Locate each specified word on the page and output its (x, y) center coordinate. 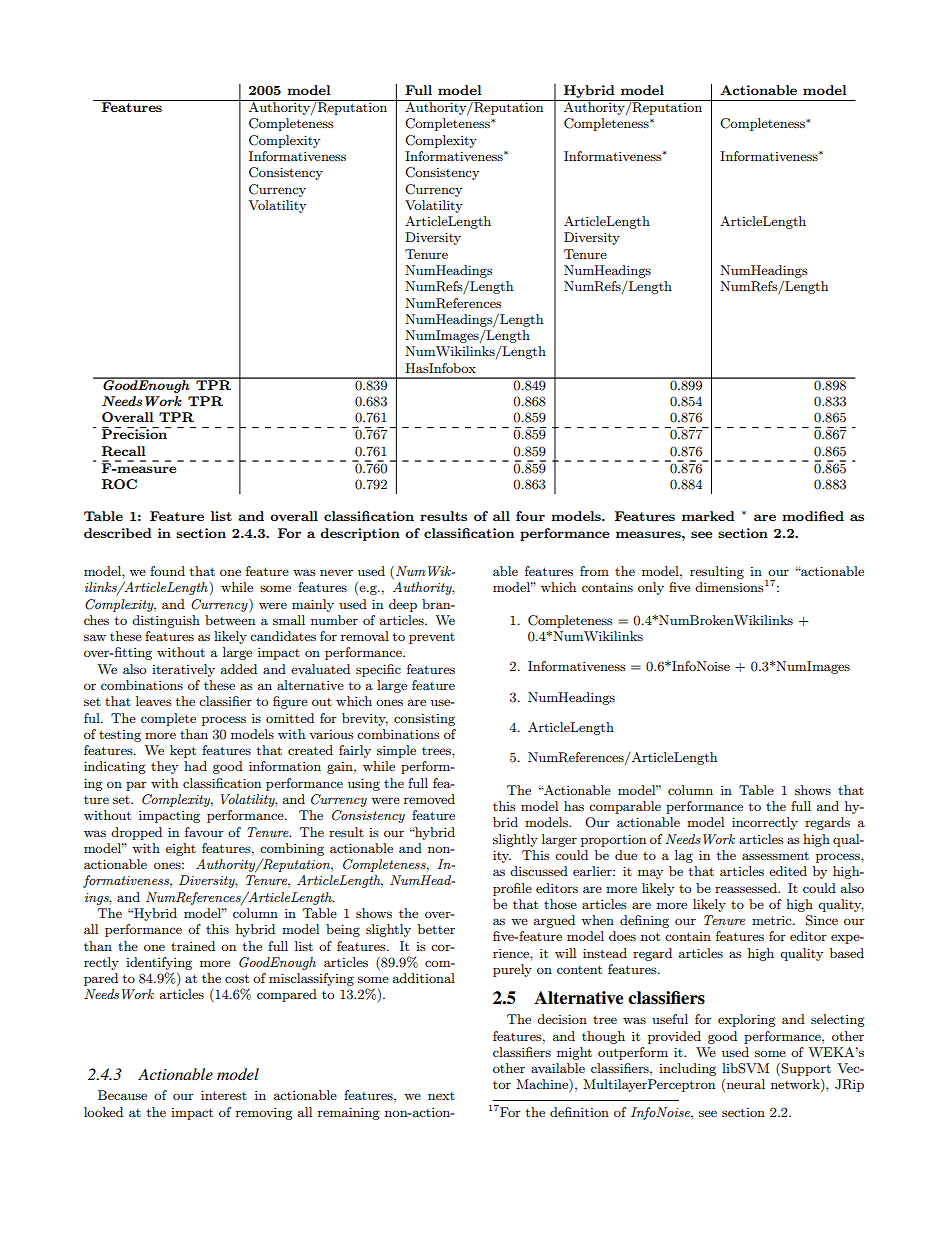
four (530, 516)
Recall (123, 451)
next (441, 1096)
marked (708, 516)
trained (193, 946)
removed (429, 799)
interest (224, 1095)
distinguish (166, 621)
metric (773, 920)
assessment (775, 855)
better (436, 929)
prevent (432, 638)
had (195, 766)
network (796, 1085)
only (651, 588)
